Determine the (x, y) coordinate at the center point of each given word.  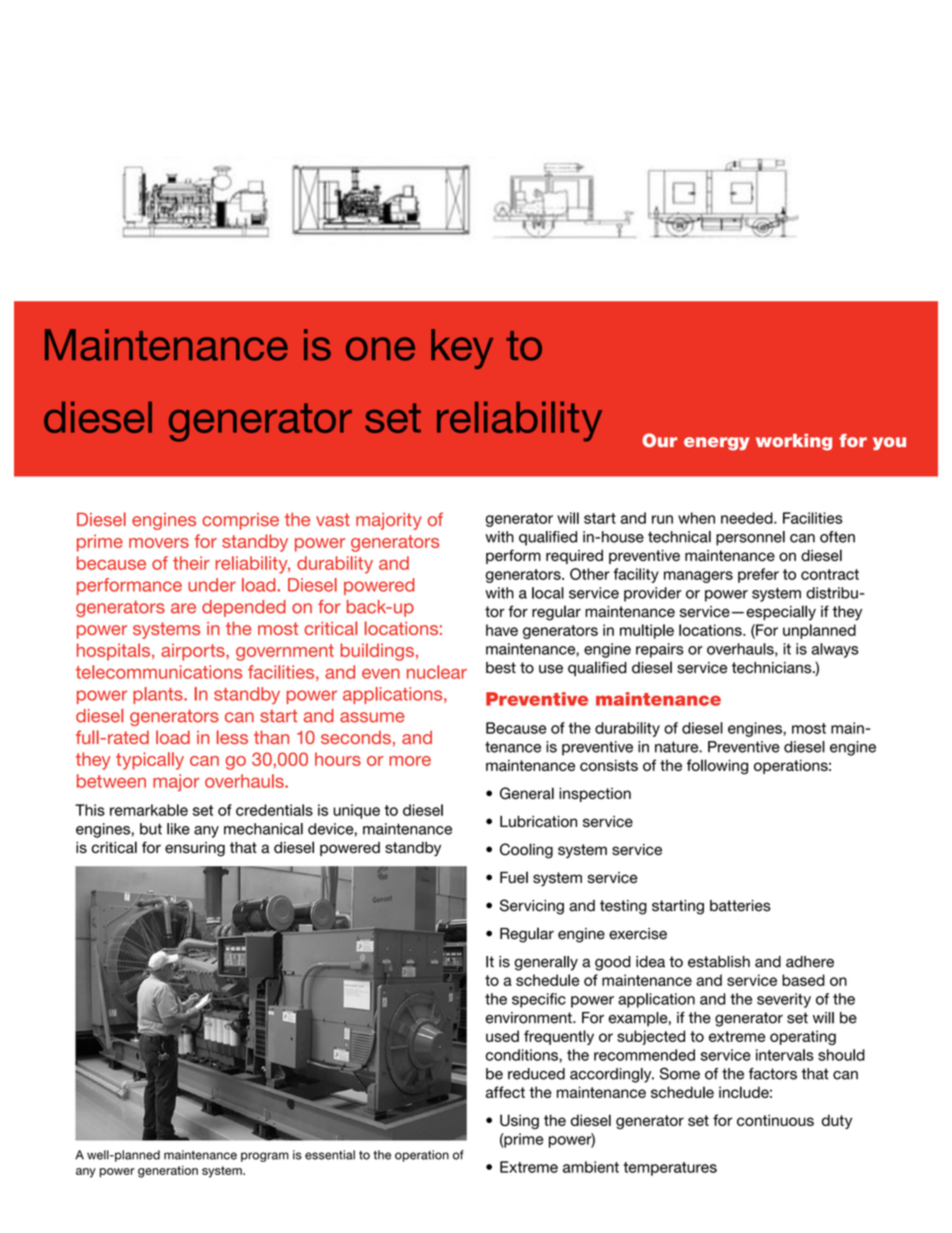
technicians (773, 668)
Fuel (514, 877)
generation (168, 1172)
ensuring (195, 849)
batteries (740, 906)
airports (194, 652)
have (502, 630)
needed (748, 518)
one (380, 349)
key (462, 349)
